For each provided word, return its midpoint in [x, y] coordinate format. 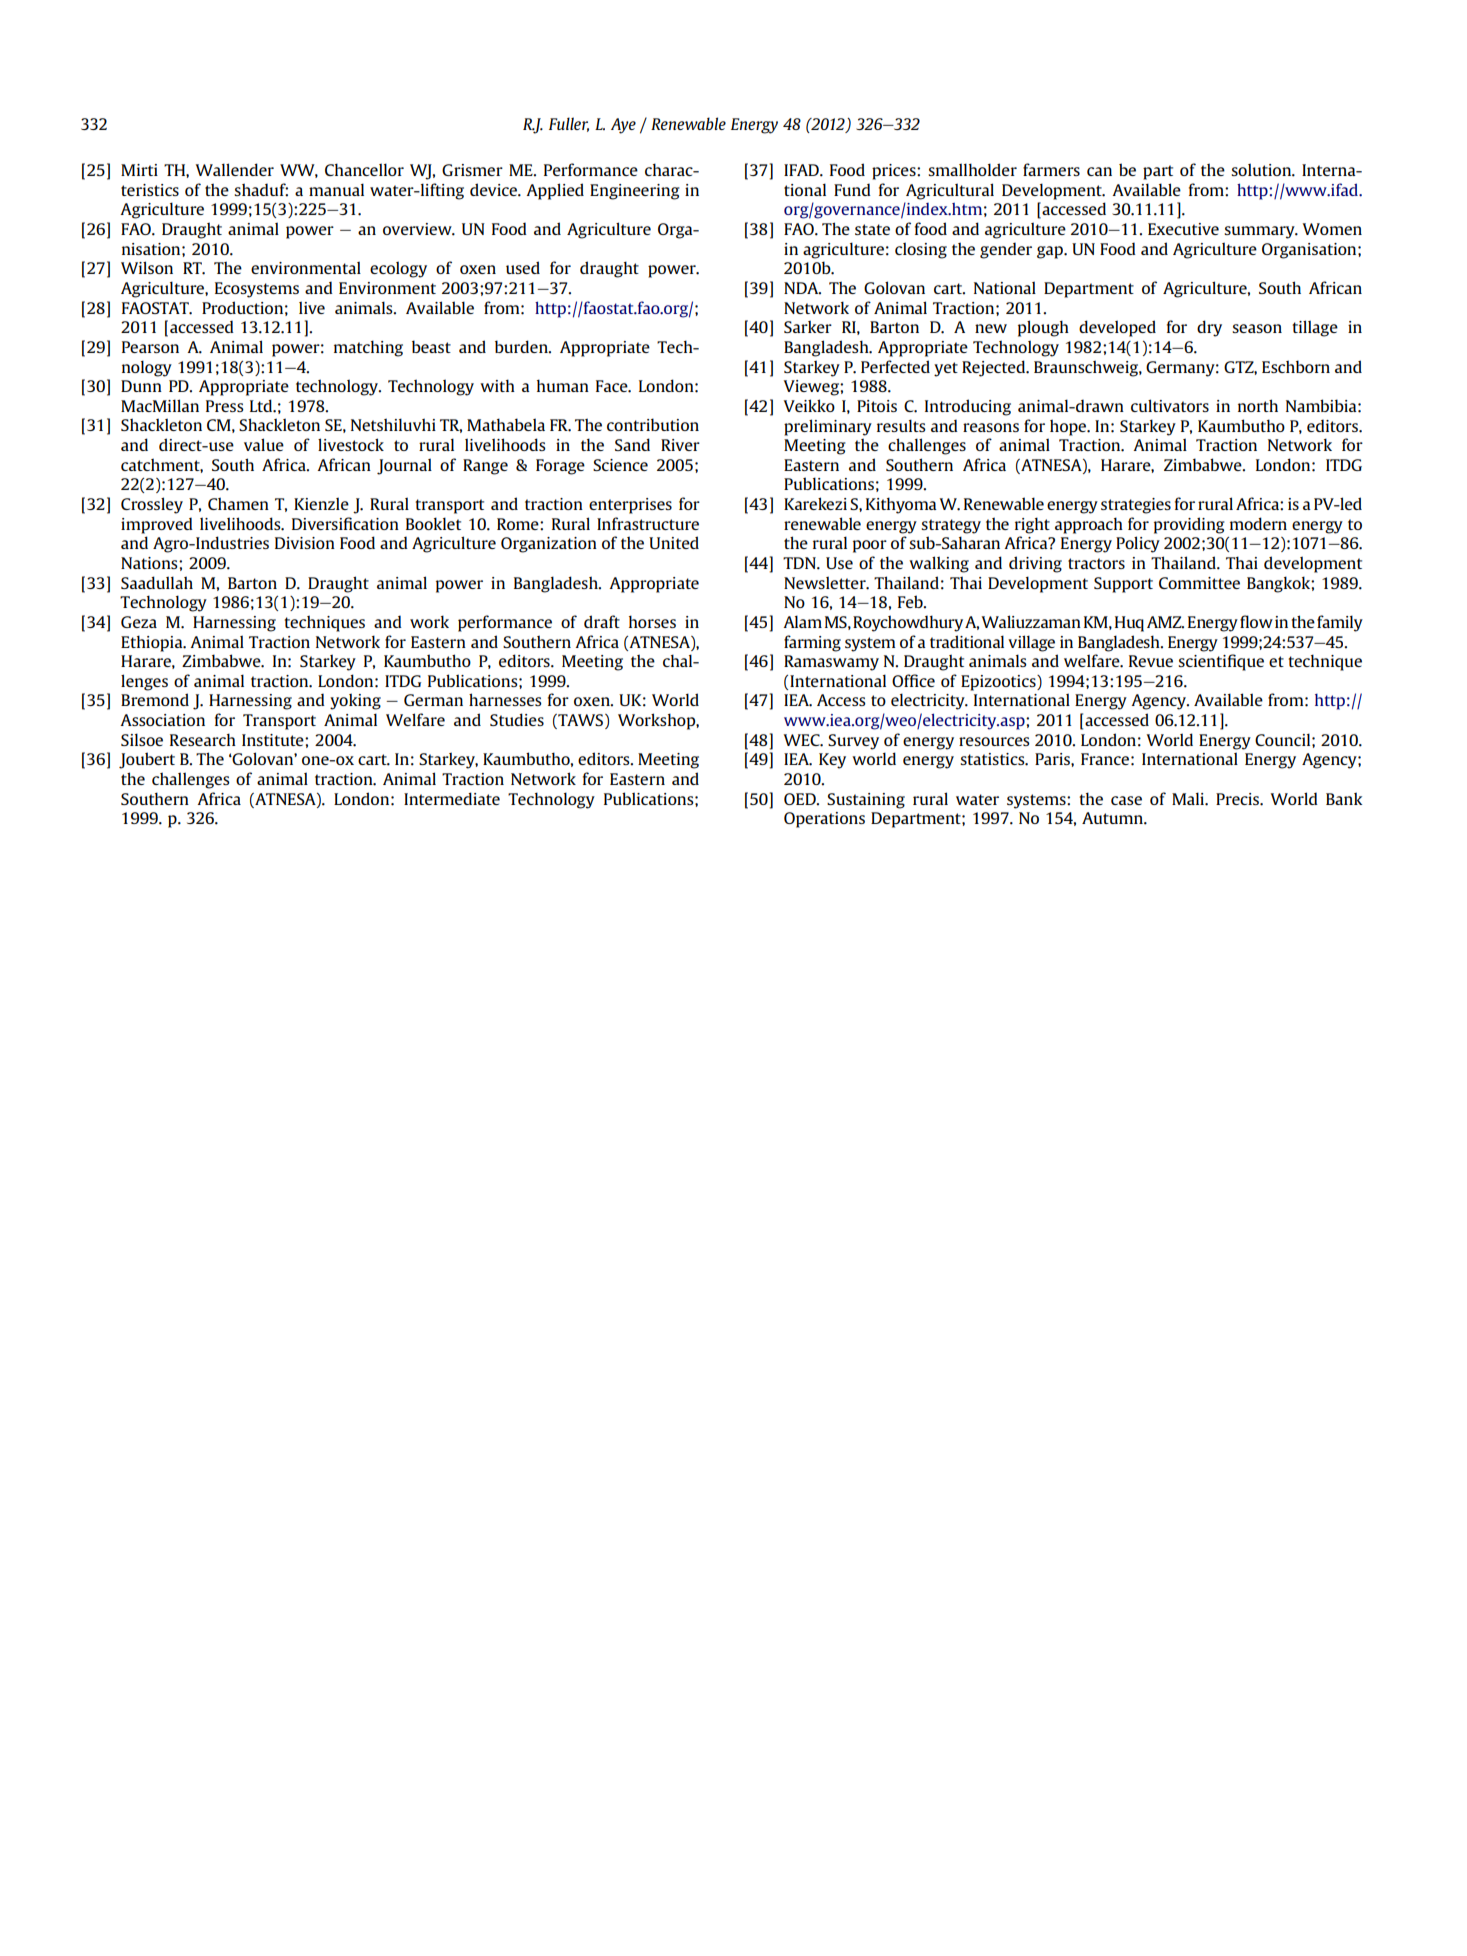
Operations [824, 820]
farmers [1051, 169]
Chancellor [364, 169]
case [1126, 800]
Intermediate [452, 798]
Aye [623, 126]
